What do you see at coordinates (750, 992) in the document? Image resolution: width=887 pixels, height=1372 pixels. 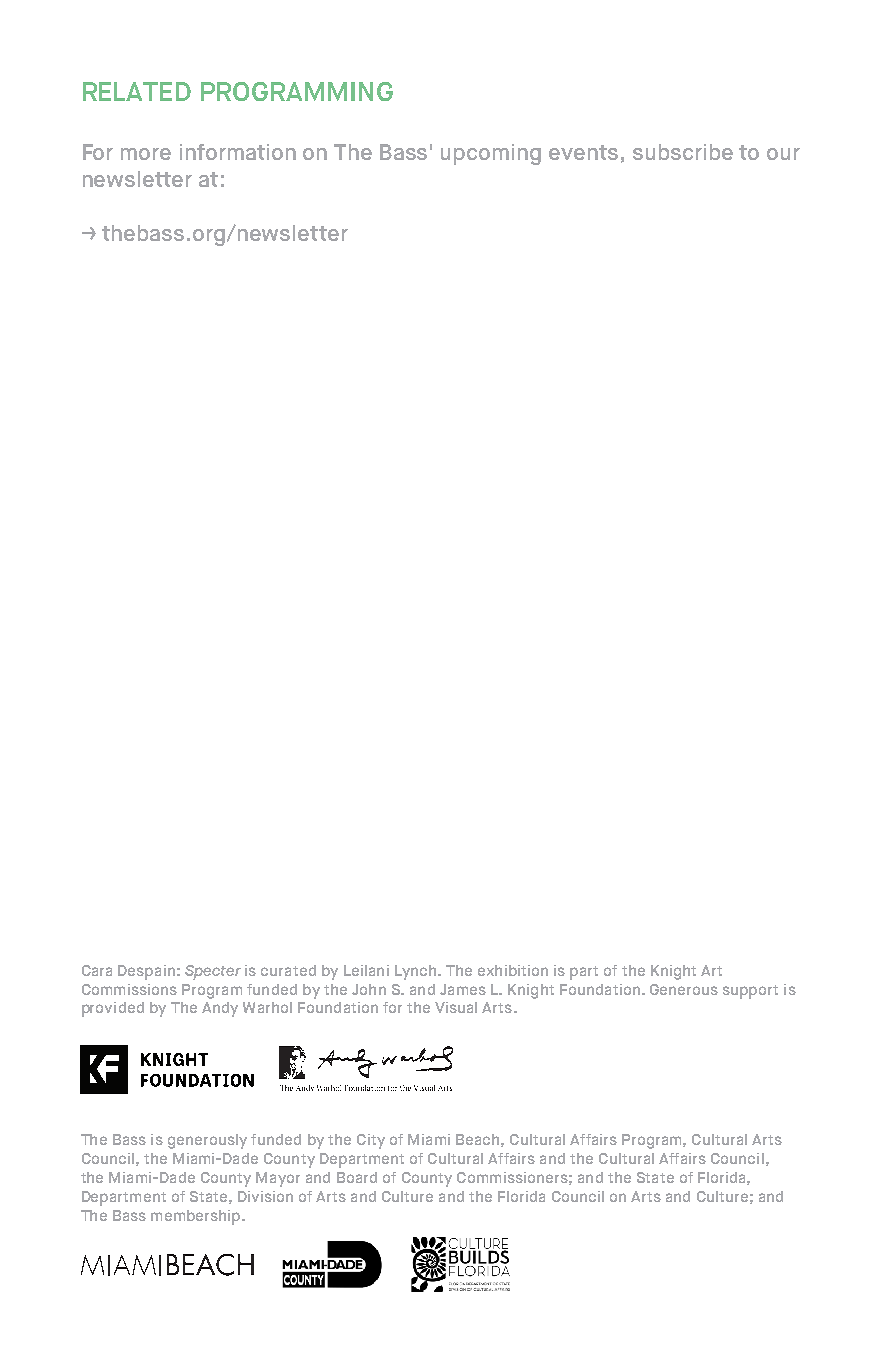 I see `support` at bounding box center [750, 992].
